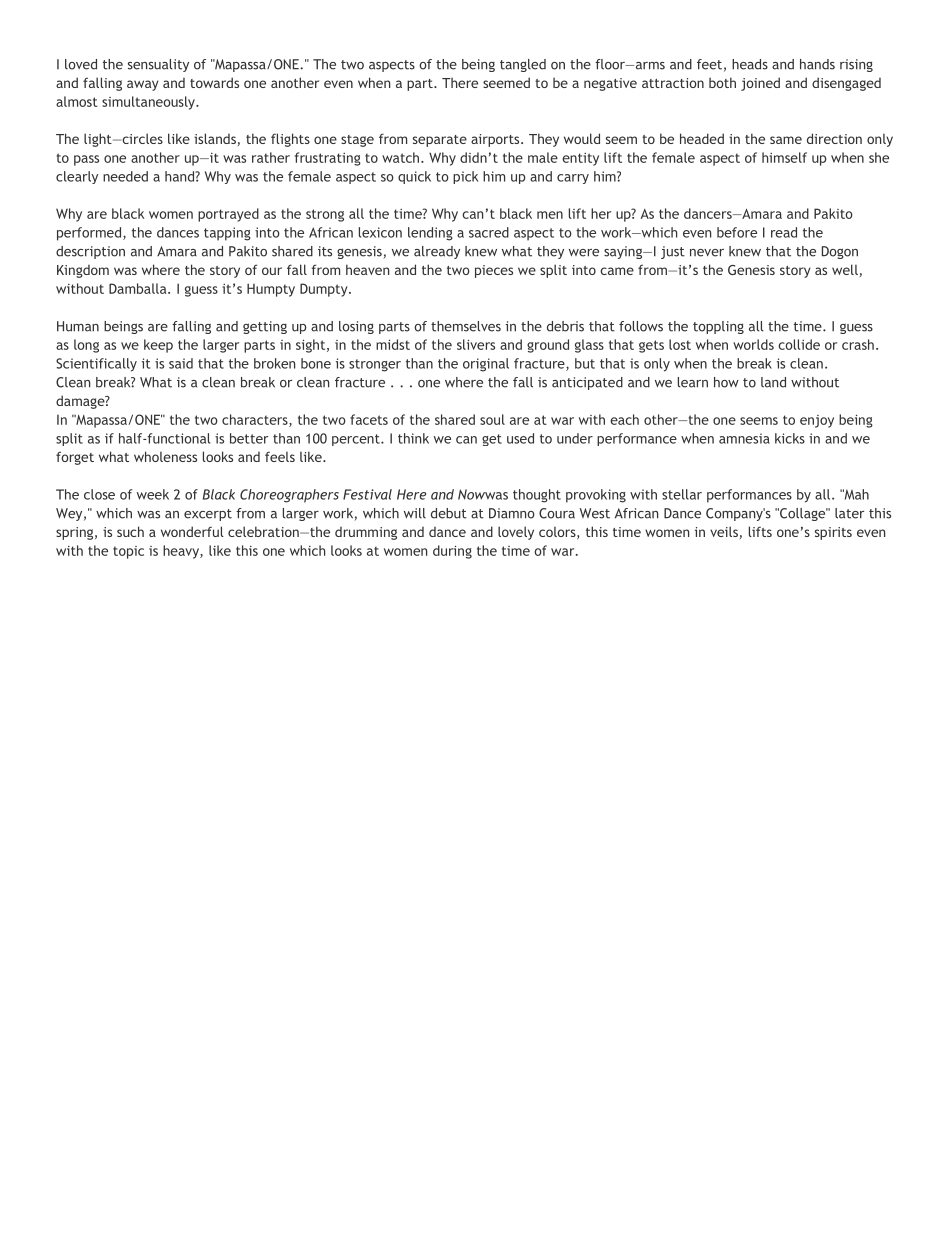 The width and height of the screenshot is (952, 1233). Describe the element at coordinates (466, 326) in the screenshot. I see `themselves` at that location.
